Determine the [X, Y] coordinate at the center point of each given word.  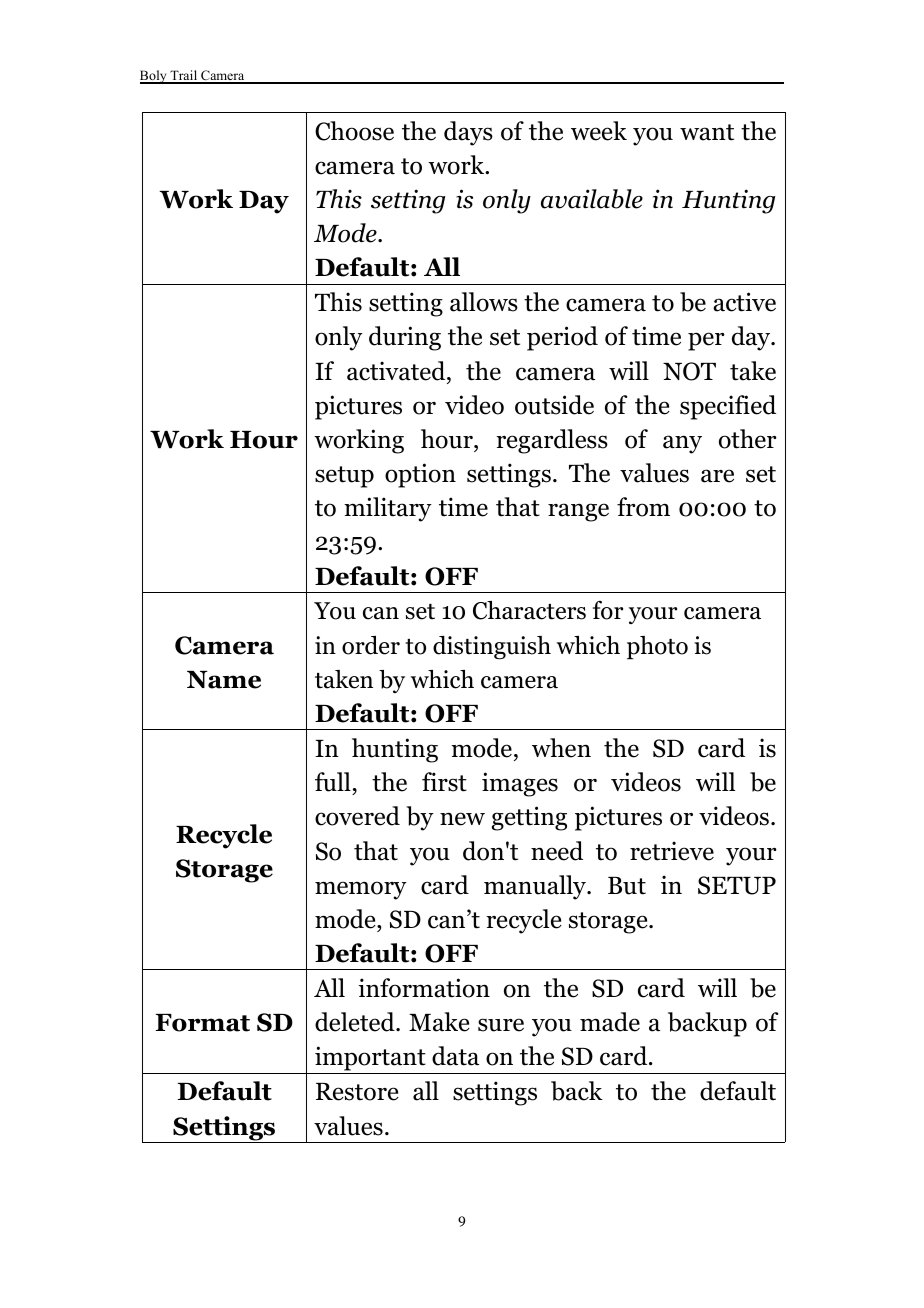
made [610, 1022]
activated [397, 371]
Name [224, 680]
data [455, 1056]
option [420, 475]
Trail [184, 76]
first [444, 782]
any [682, 444]
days [468, 133]
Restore [357, 1092]
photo [657, 648]
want [707, 132]
